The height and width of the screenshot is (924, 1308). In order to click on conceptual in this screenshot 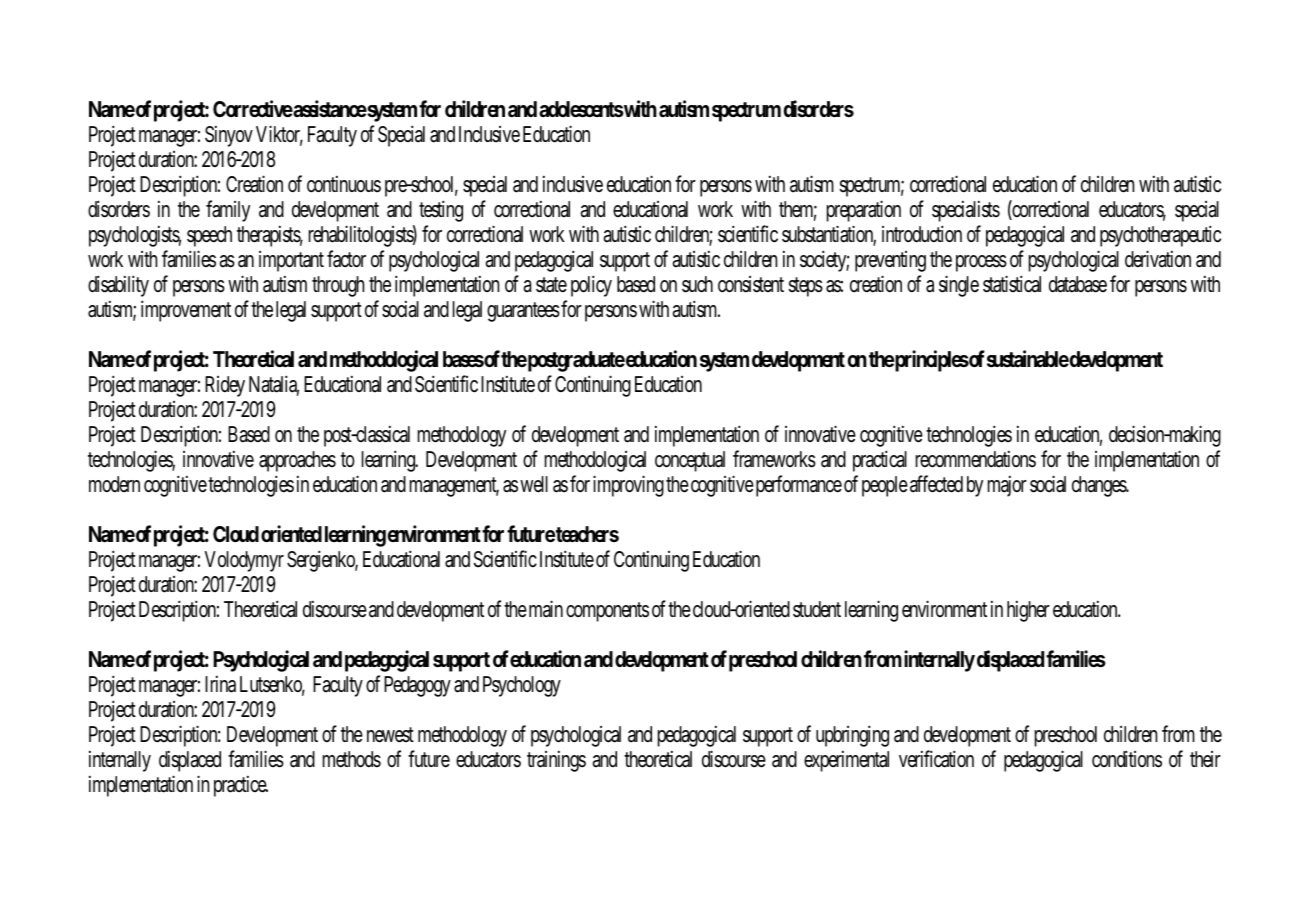, I will do `click(690, 461)`.
